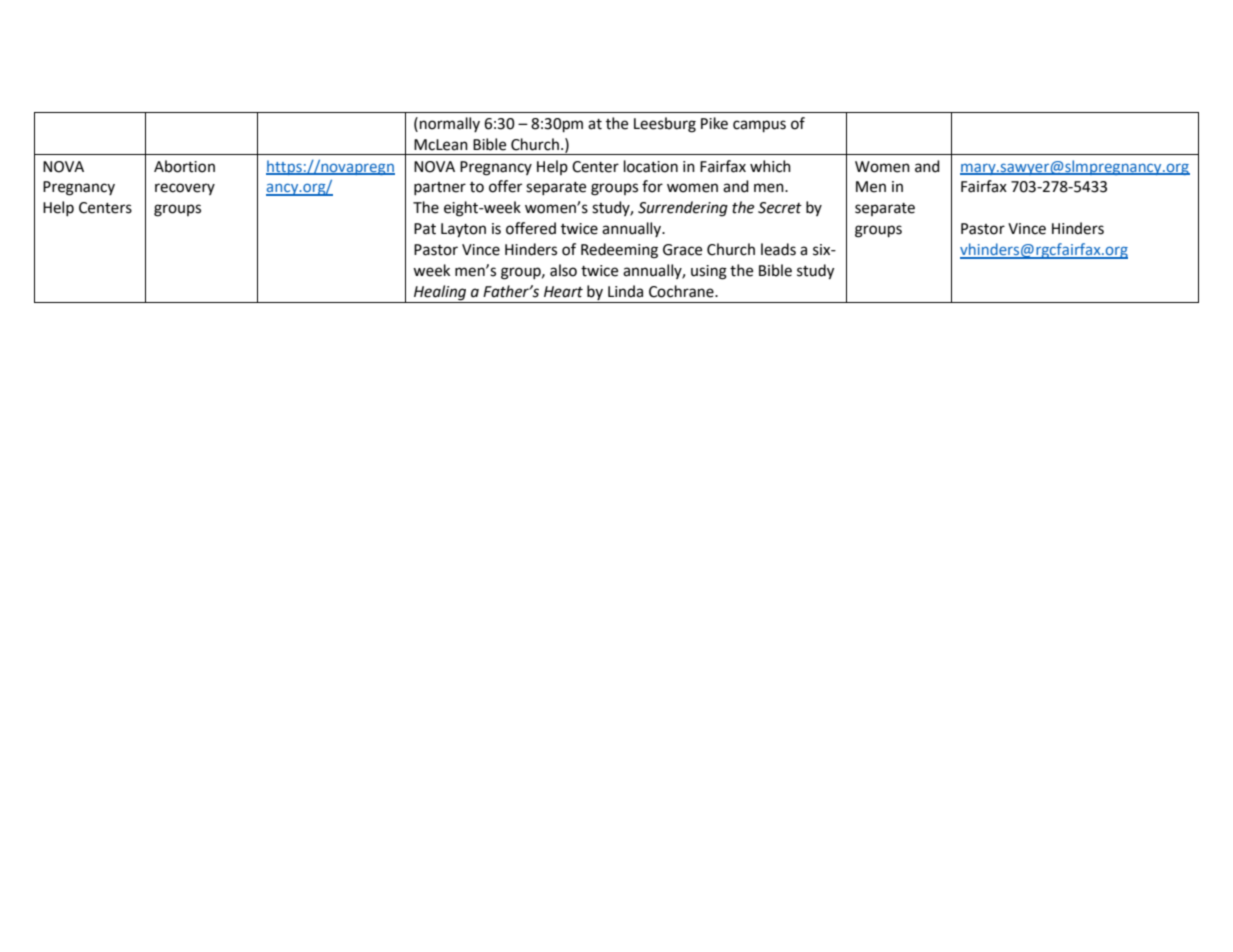 Image resolution: width=1233 pixels, height=952 pixels. I want to click on for, so click(652, 186).
